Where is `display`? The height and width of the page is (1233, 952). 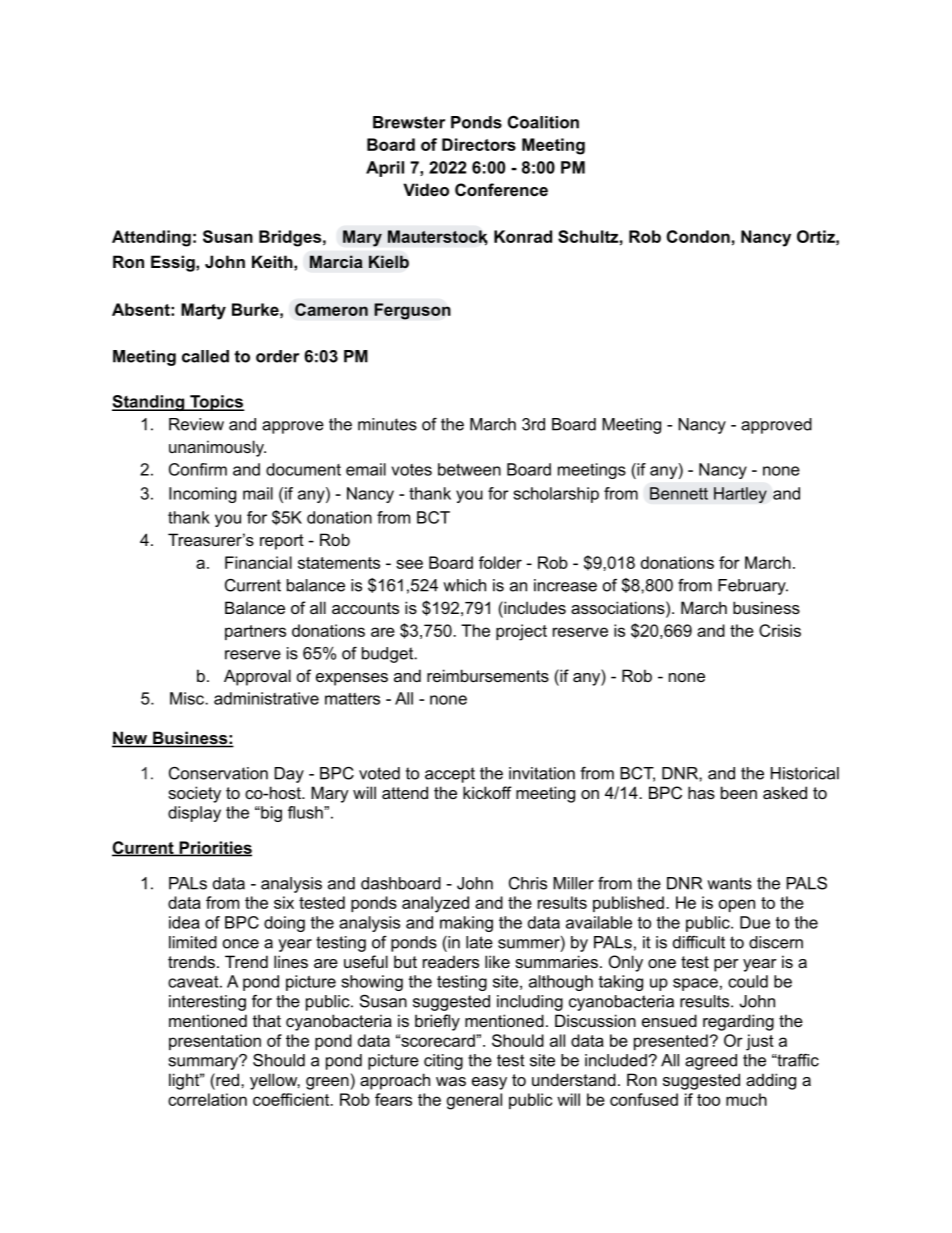
display is located at coordinates (194, 814).
